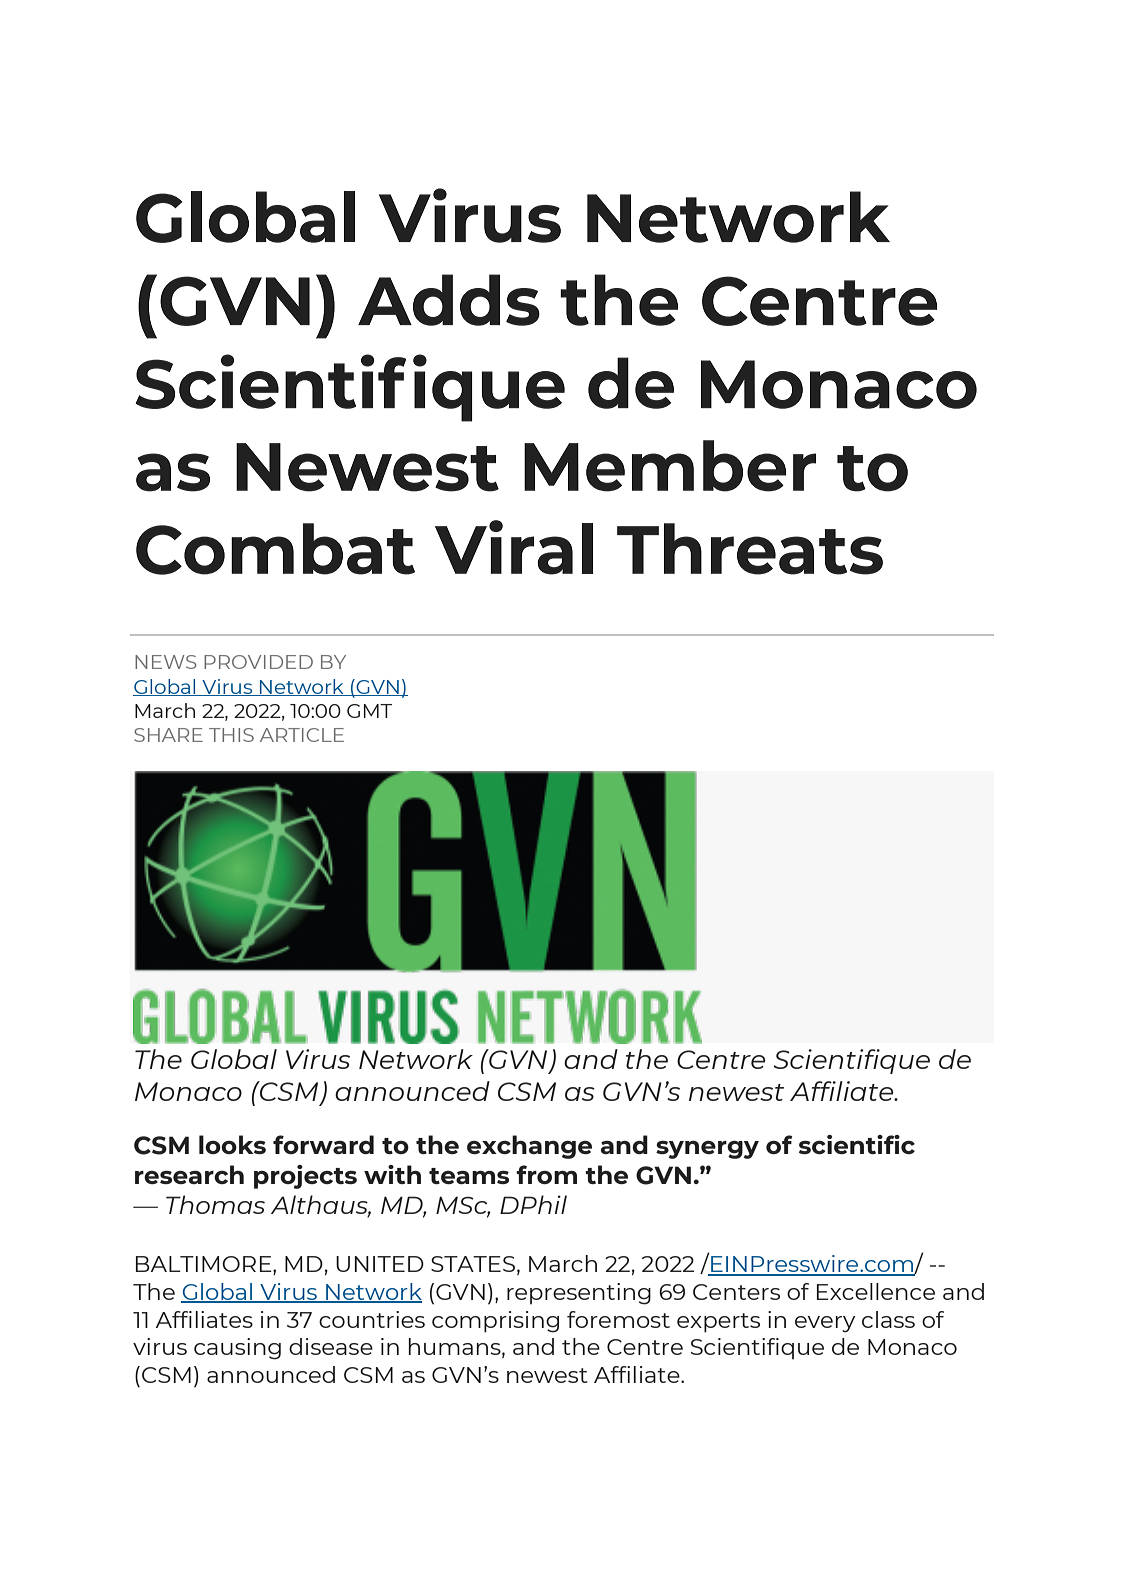  What do you see at coordinates (237, 1349) in the document?
I see `causing` at bounding box center [237, 1349].
